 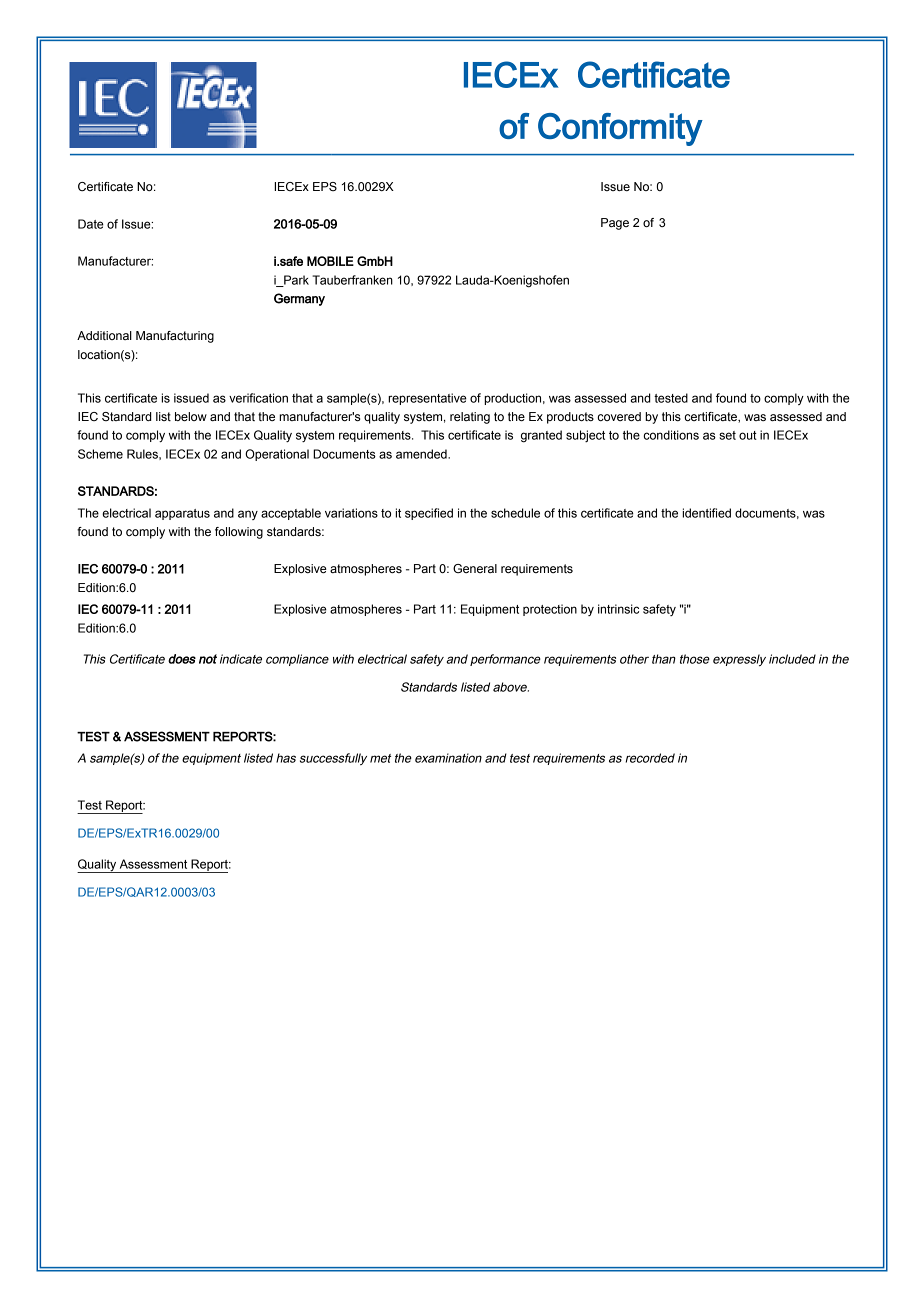 What do you see at coordinates (427, 399) in the image?
I see `representative` at bounding box center [427, 399].
